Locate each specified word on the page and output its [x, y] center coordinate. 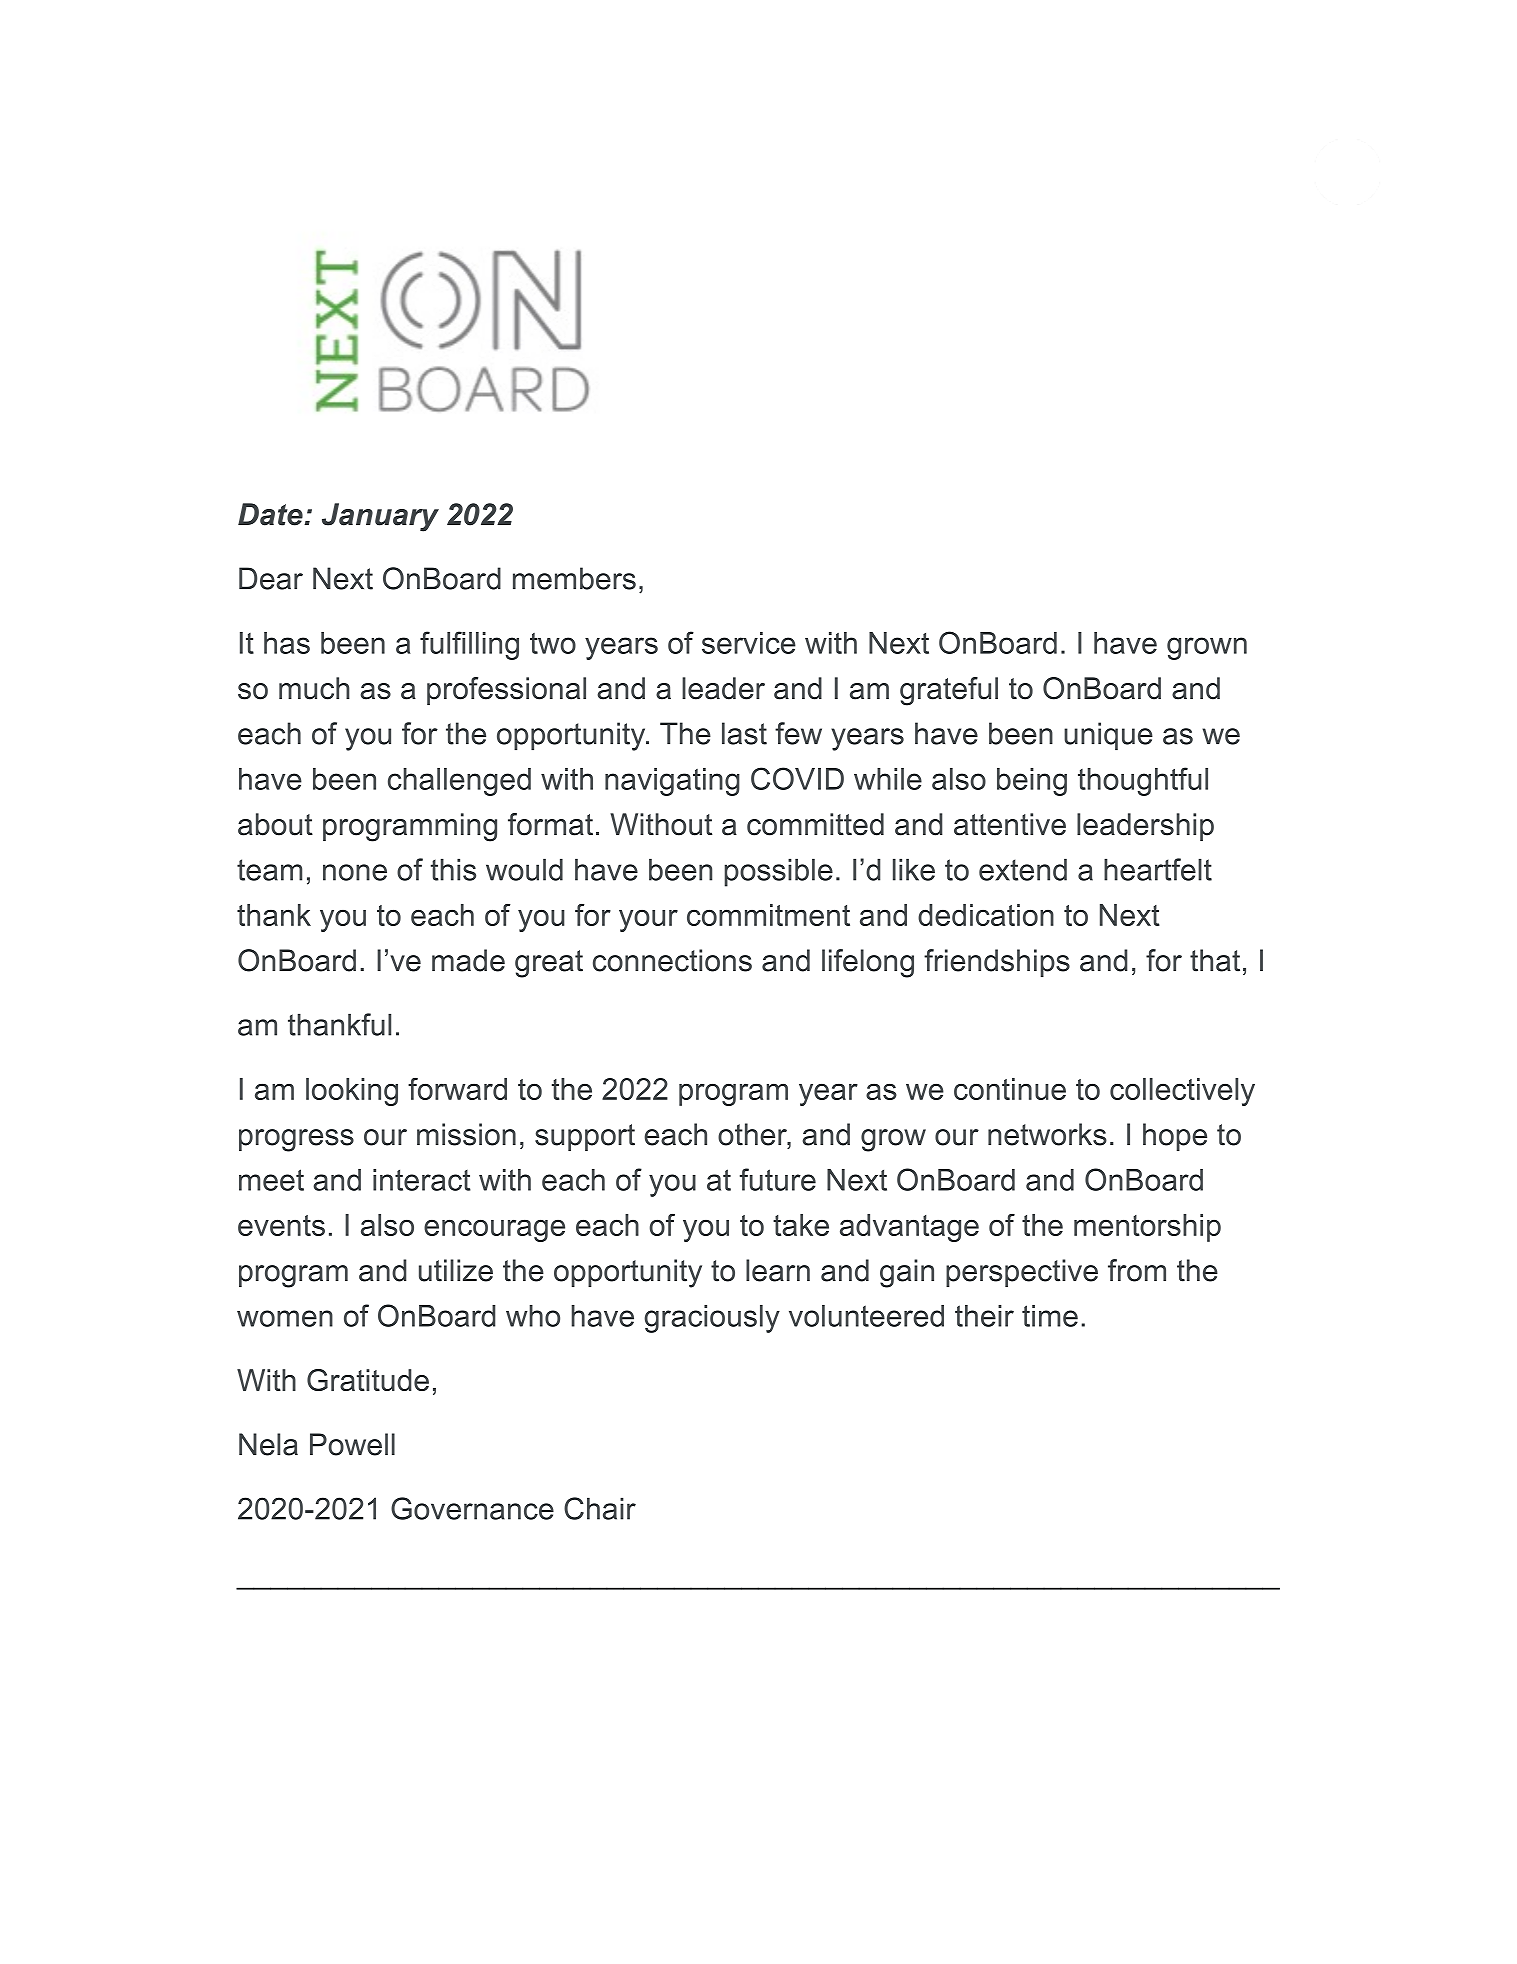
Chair [600, 1508]
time [1050, 1316]
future [778, 1179]
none [355, 872]
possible [778, 872]
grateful [949, 691]
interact [422, 1180]
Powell [352, 1444]
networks [1047, 1134]
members [574, 578]
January [380, 517]
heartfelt [1158, 869]
